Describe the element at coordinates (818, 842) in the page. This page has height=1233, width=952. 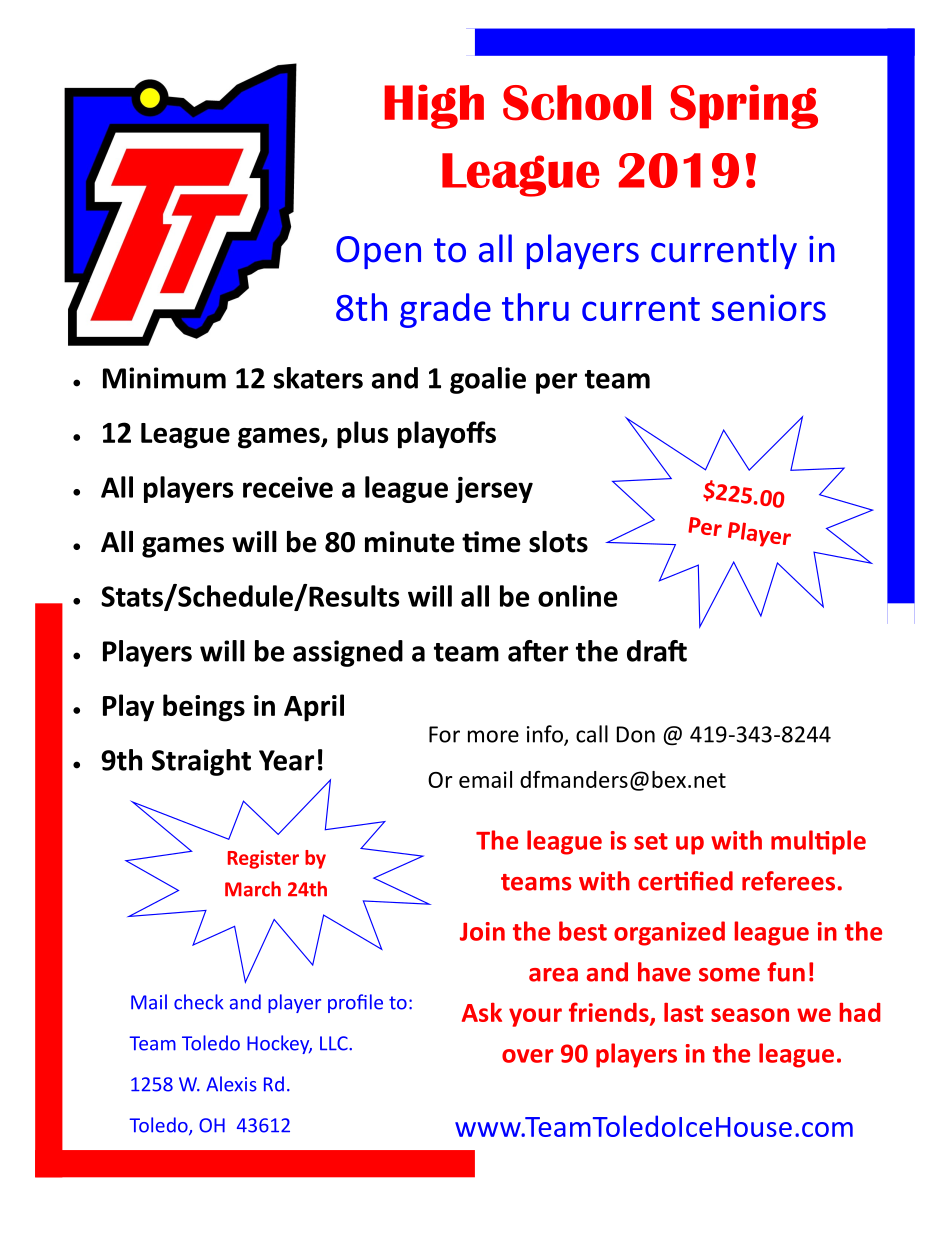
I see `multiple` at that location.
